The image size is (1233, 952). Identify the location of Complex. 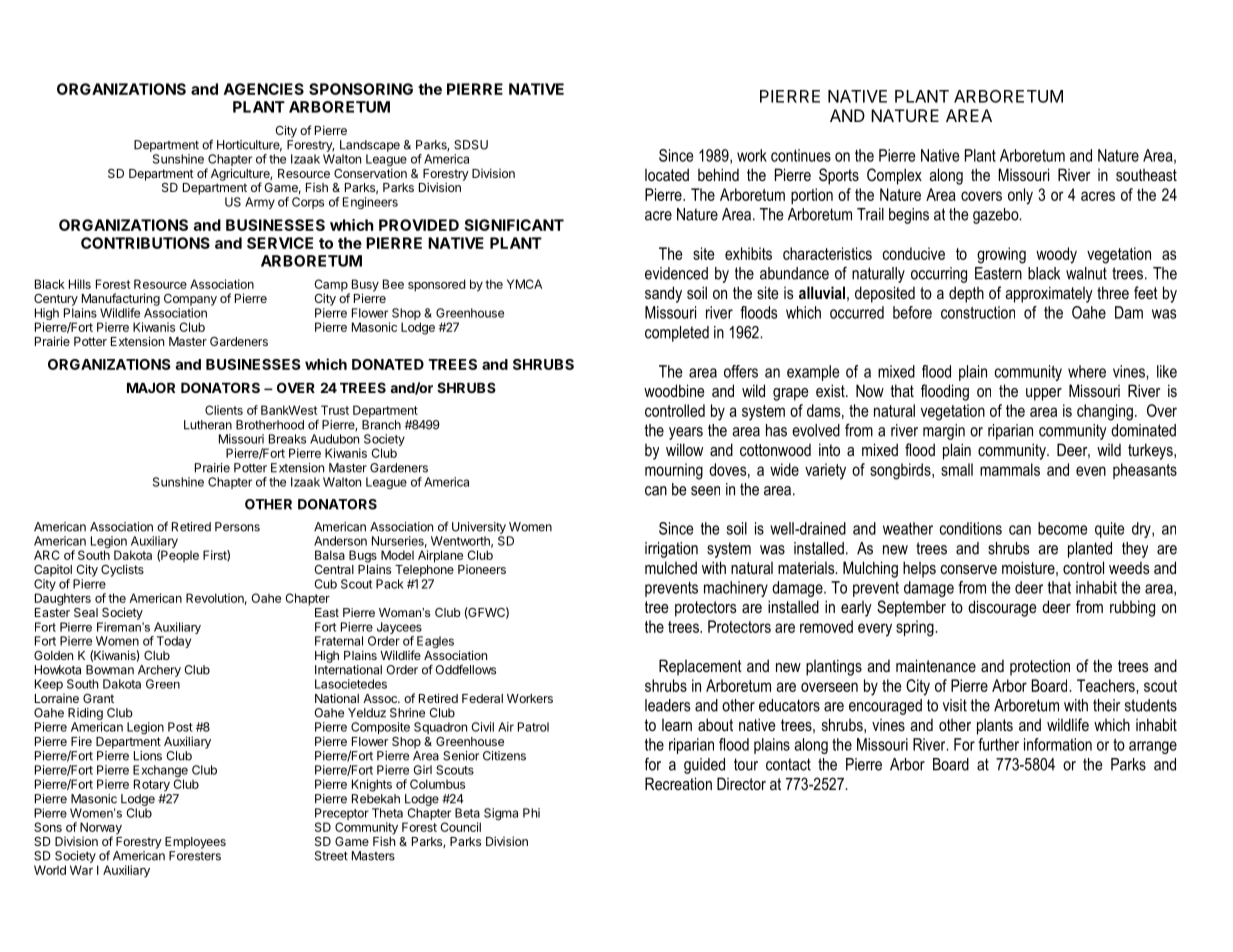
(894, 176).
